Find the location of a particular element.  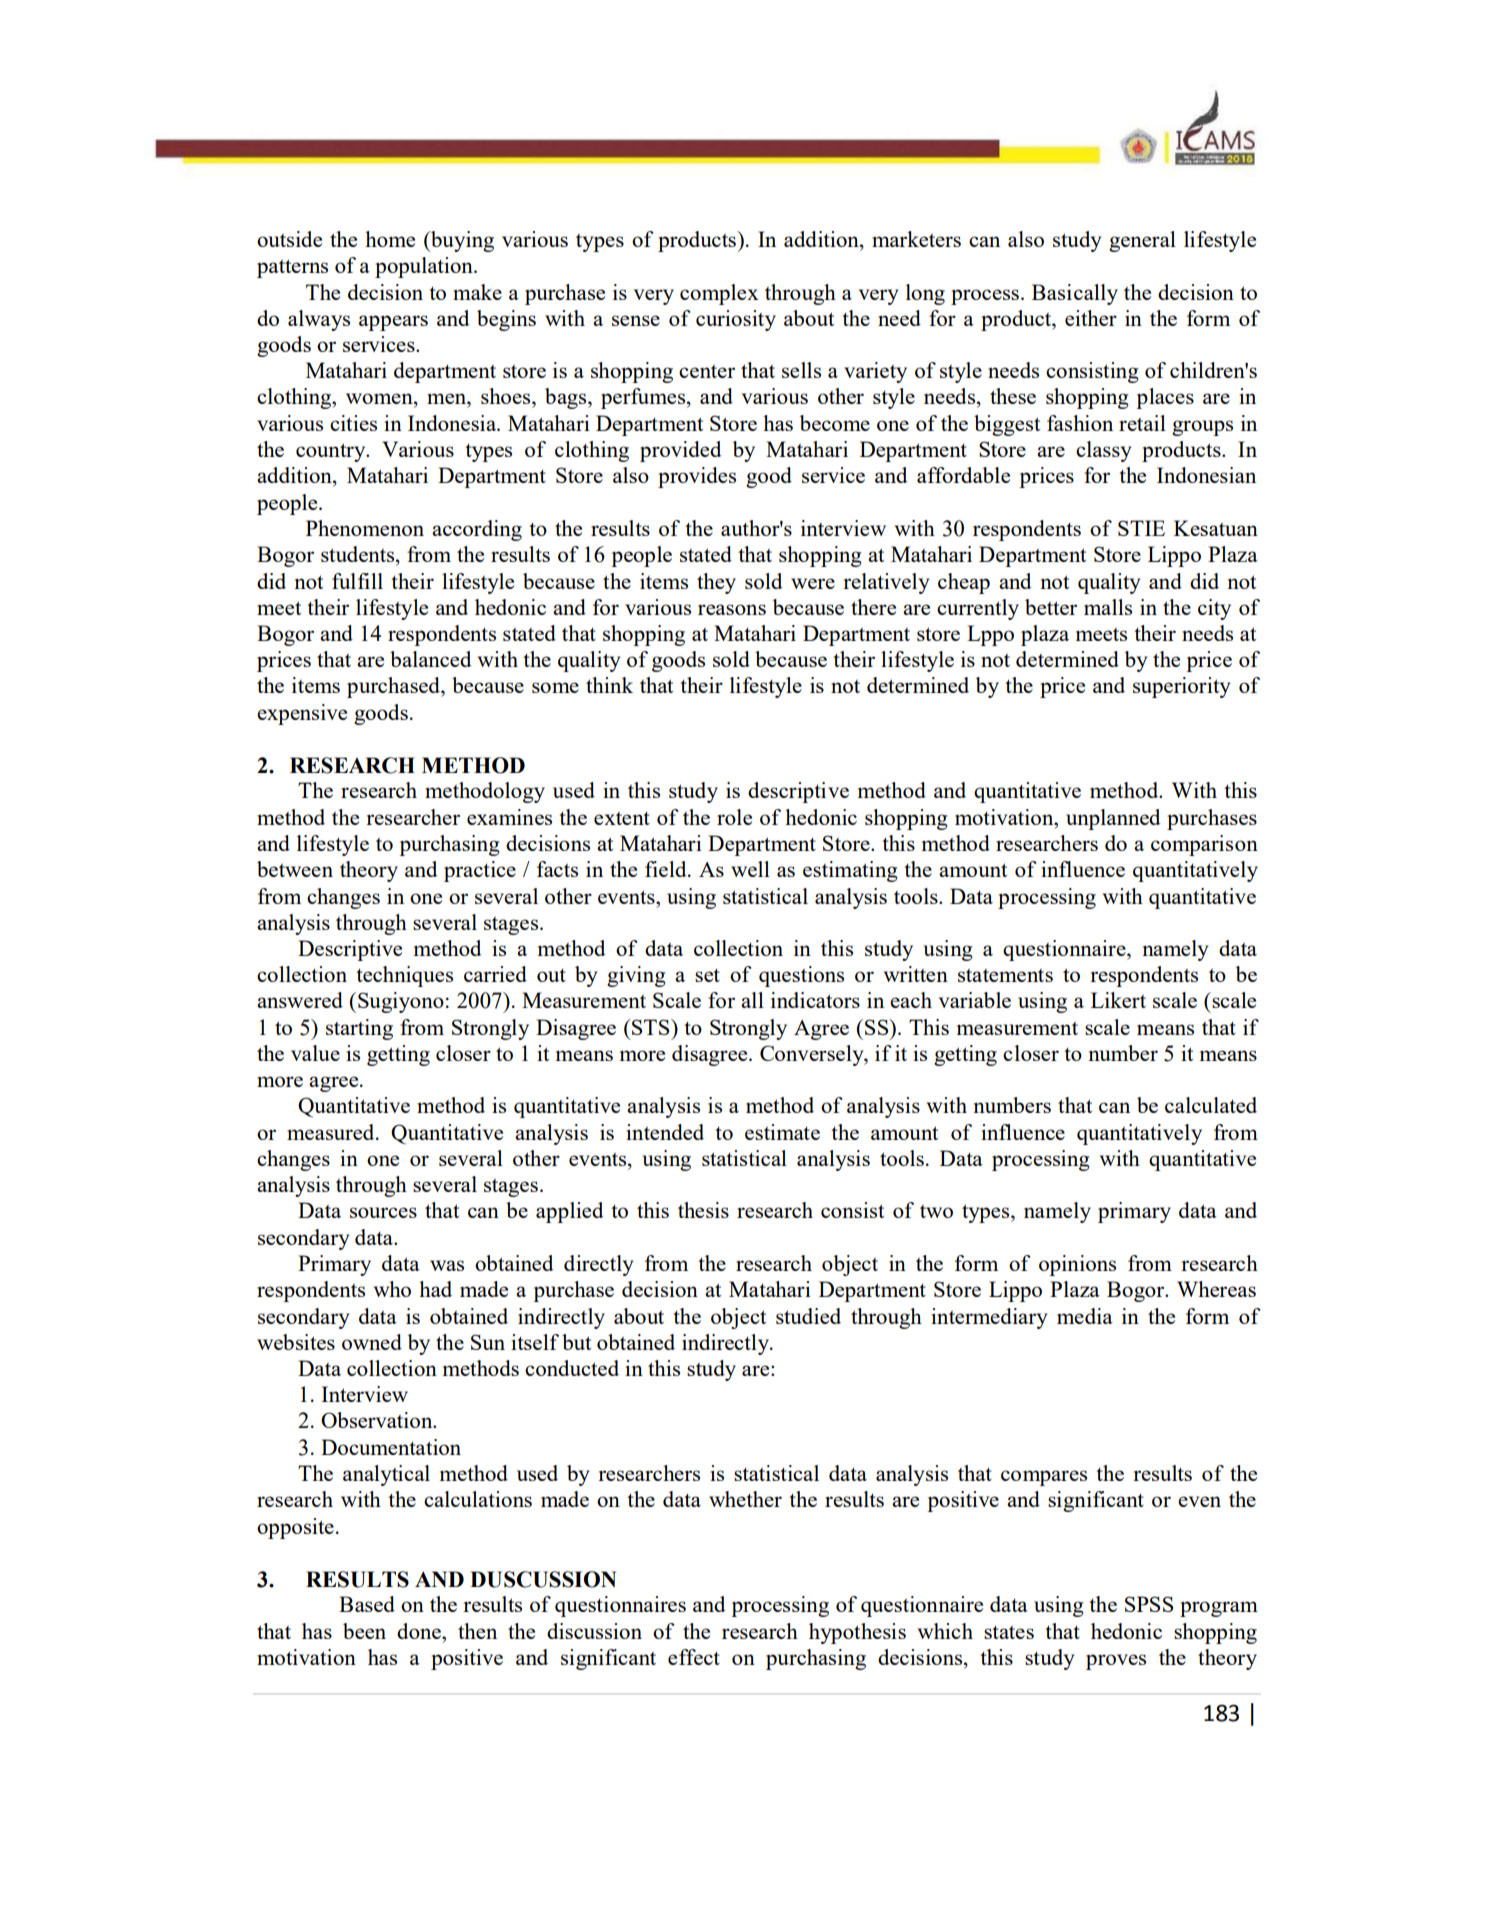

balanced is located at coordinates (430, 659).
